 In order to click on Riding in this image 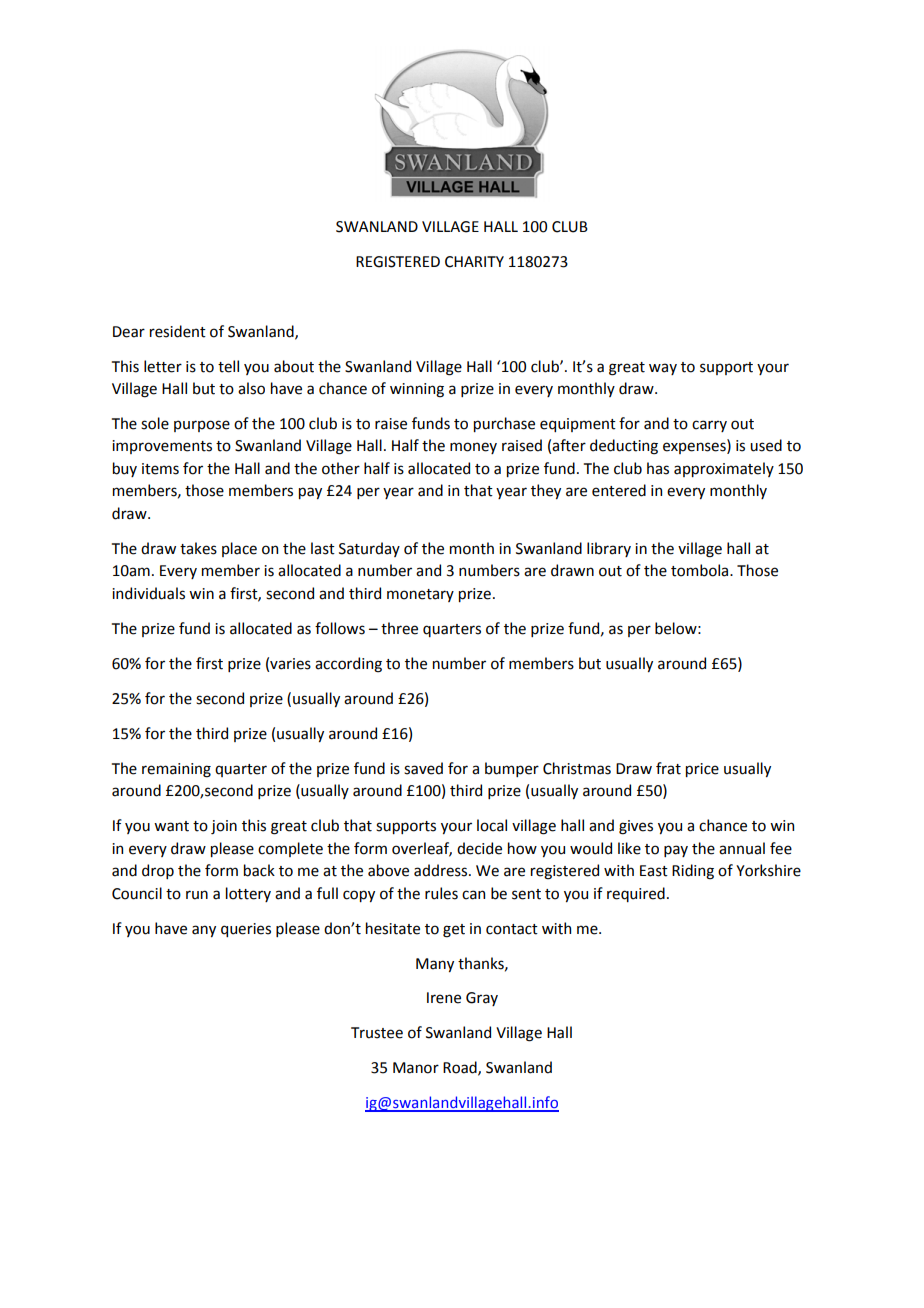, I will do `click(693, 872)`.
